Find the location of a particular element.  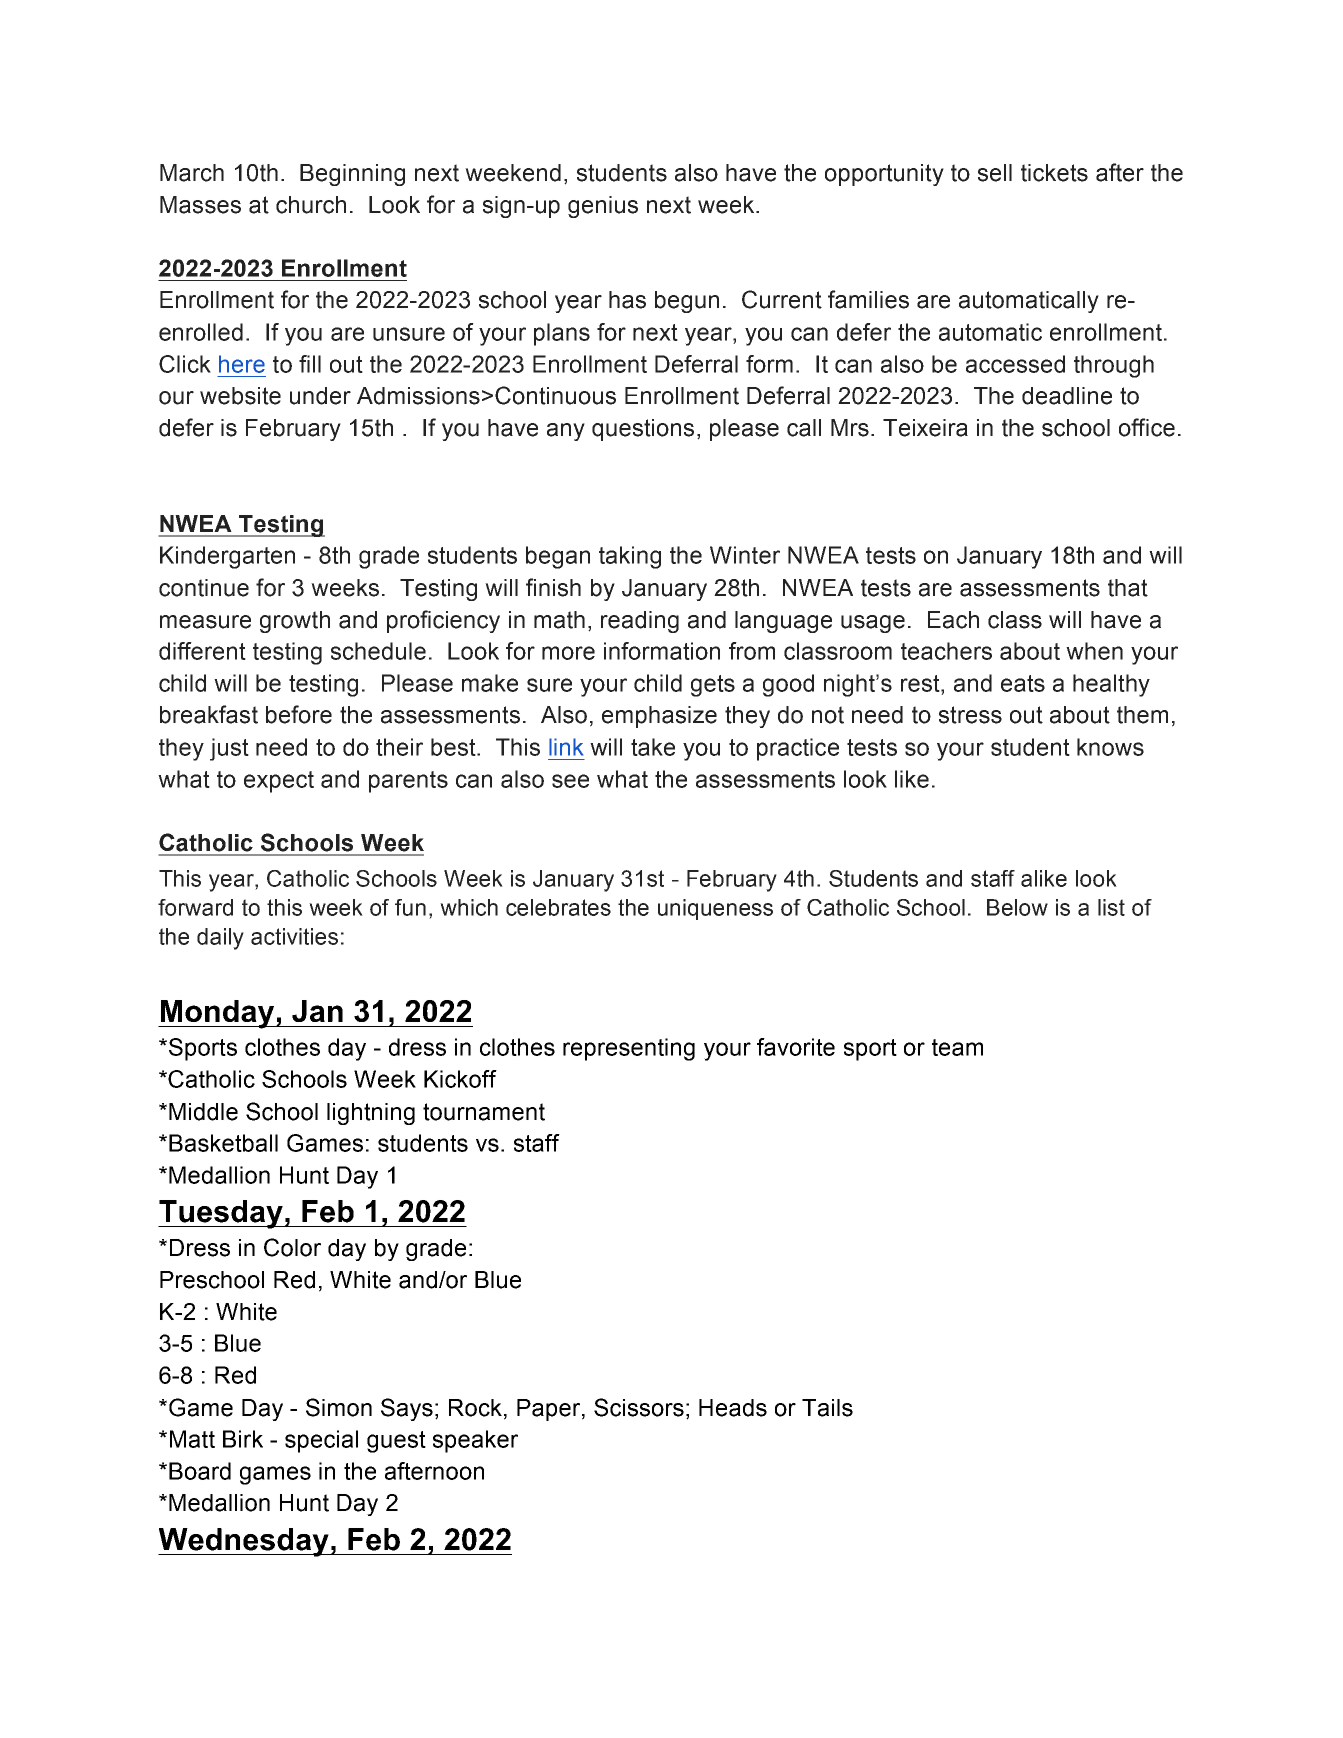

Wednesday is located at coordinates (244, 1542).
